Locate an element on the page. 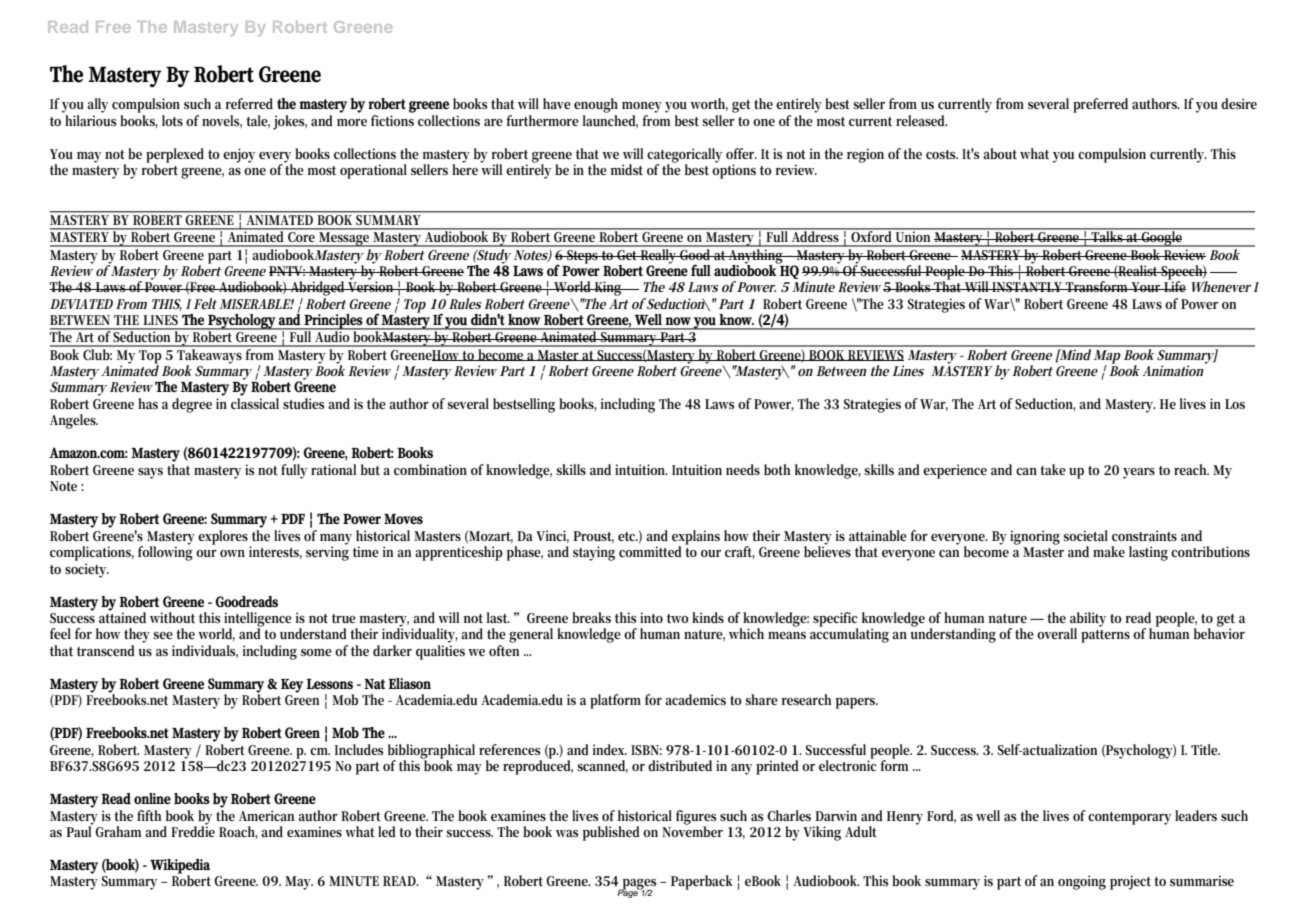  individuals is located at coordinates (205, 651).
